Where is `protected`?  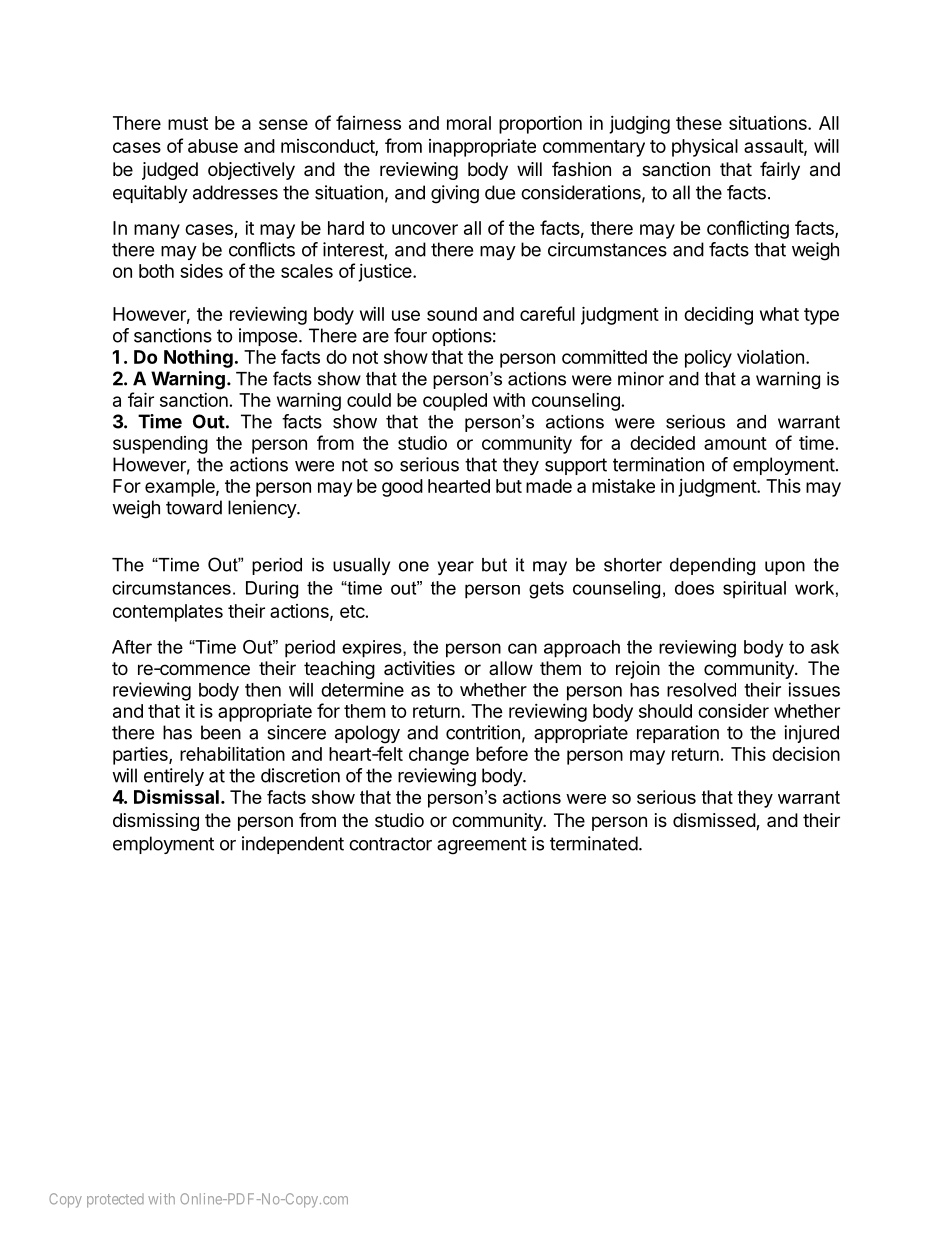 protected is located at coordinates (115, 1201).
